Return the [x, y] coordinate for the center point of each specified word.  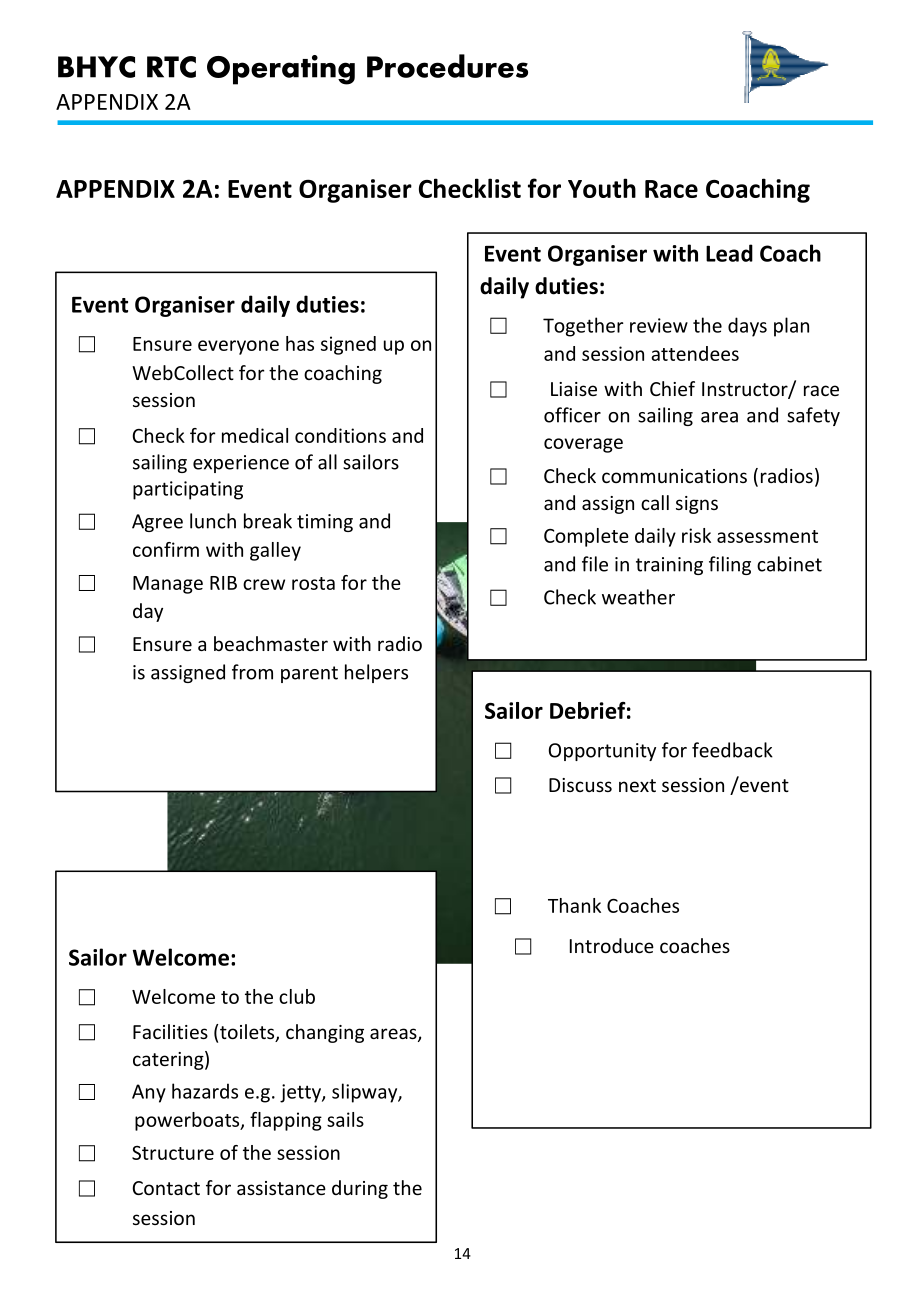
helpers [376, 673]
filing [730, 565]
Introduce [612, 945]
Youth [602, 188]
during [360, 1189]
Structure [173, 1152]
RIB [223, 583]
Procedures [447, 66]
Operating [281, 70]
